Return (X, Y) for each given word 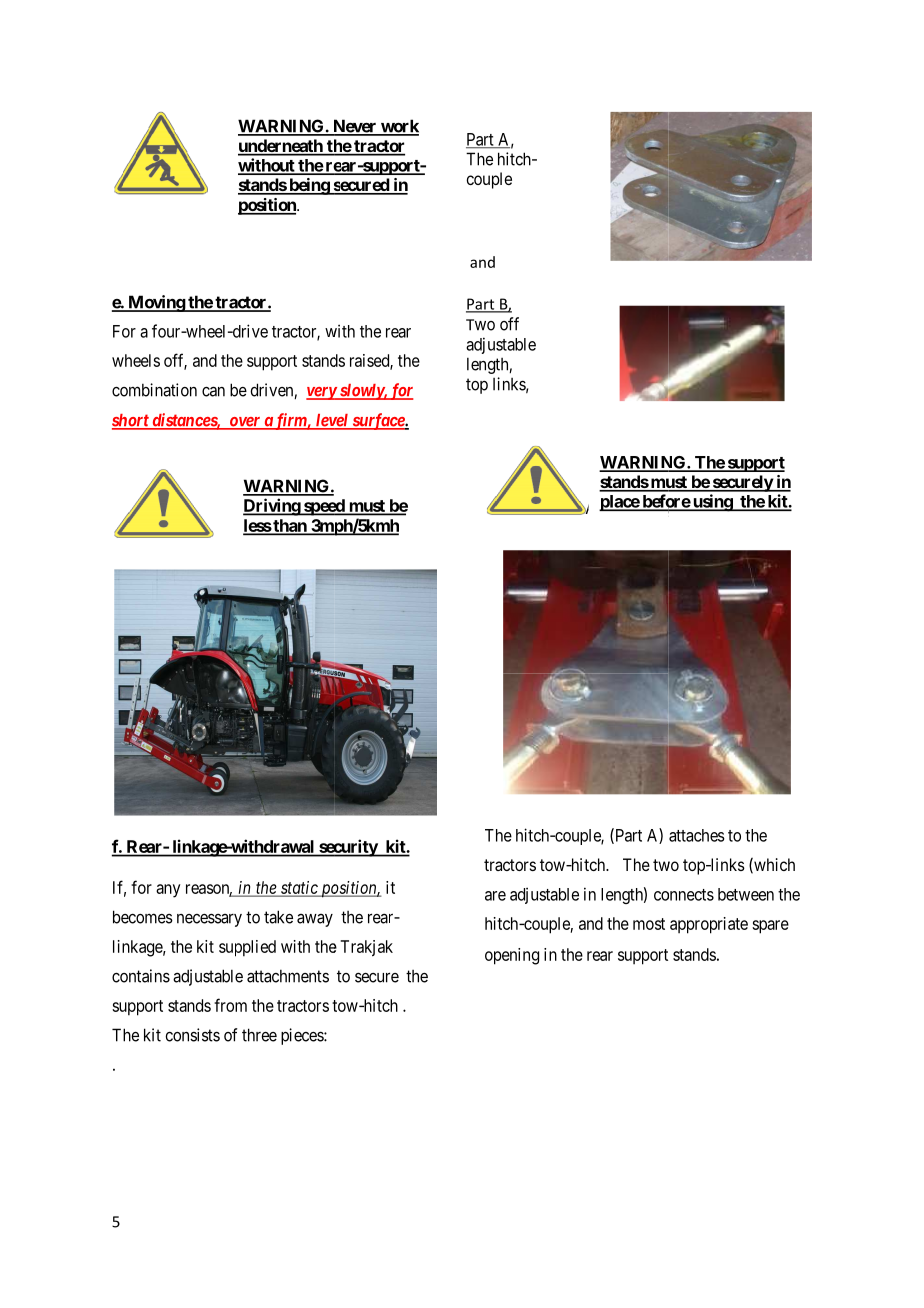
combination (154, 390)
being (309, 186)
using (712, 503)
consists (192, 1035)
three (259, 1035)
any (168, 891)
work (399, 127)
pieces (303, 1036)
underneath (281, 147)
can (213, 391)
